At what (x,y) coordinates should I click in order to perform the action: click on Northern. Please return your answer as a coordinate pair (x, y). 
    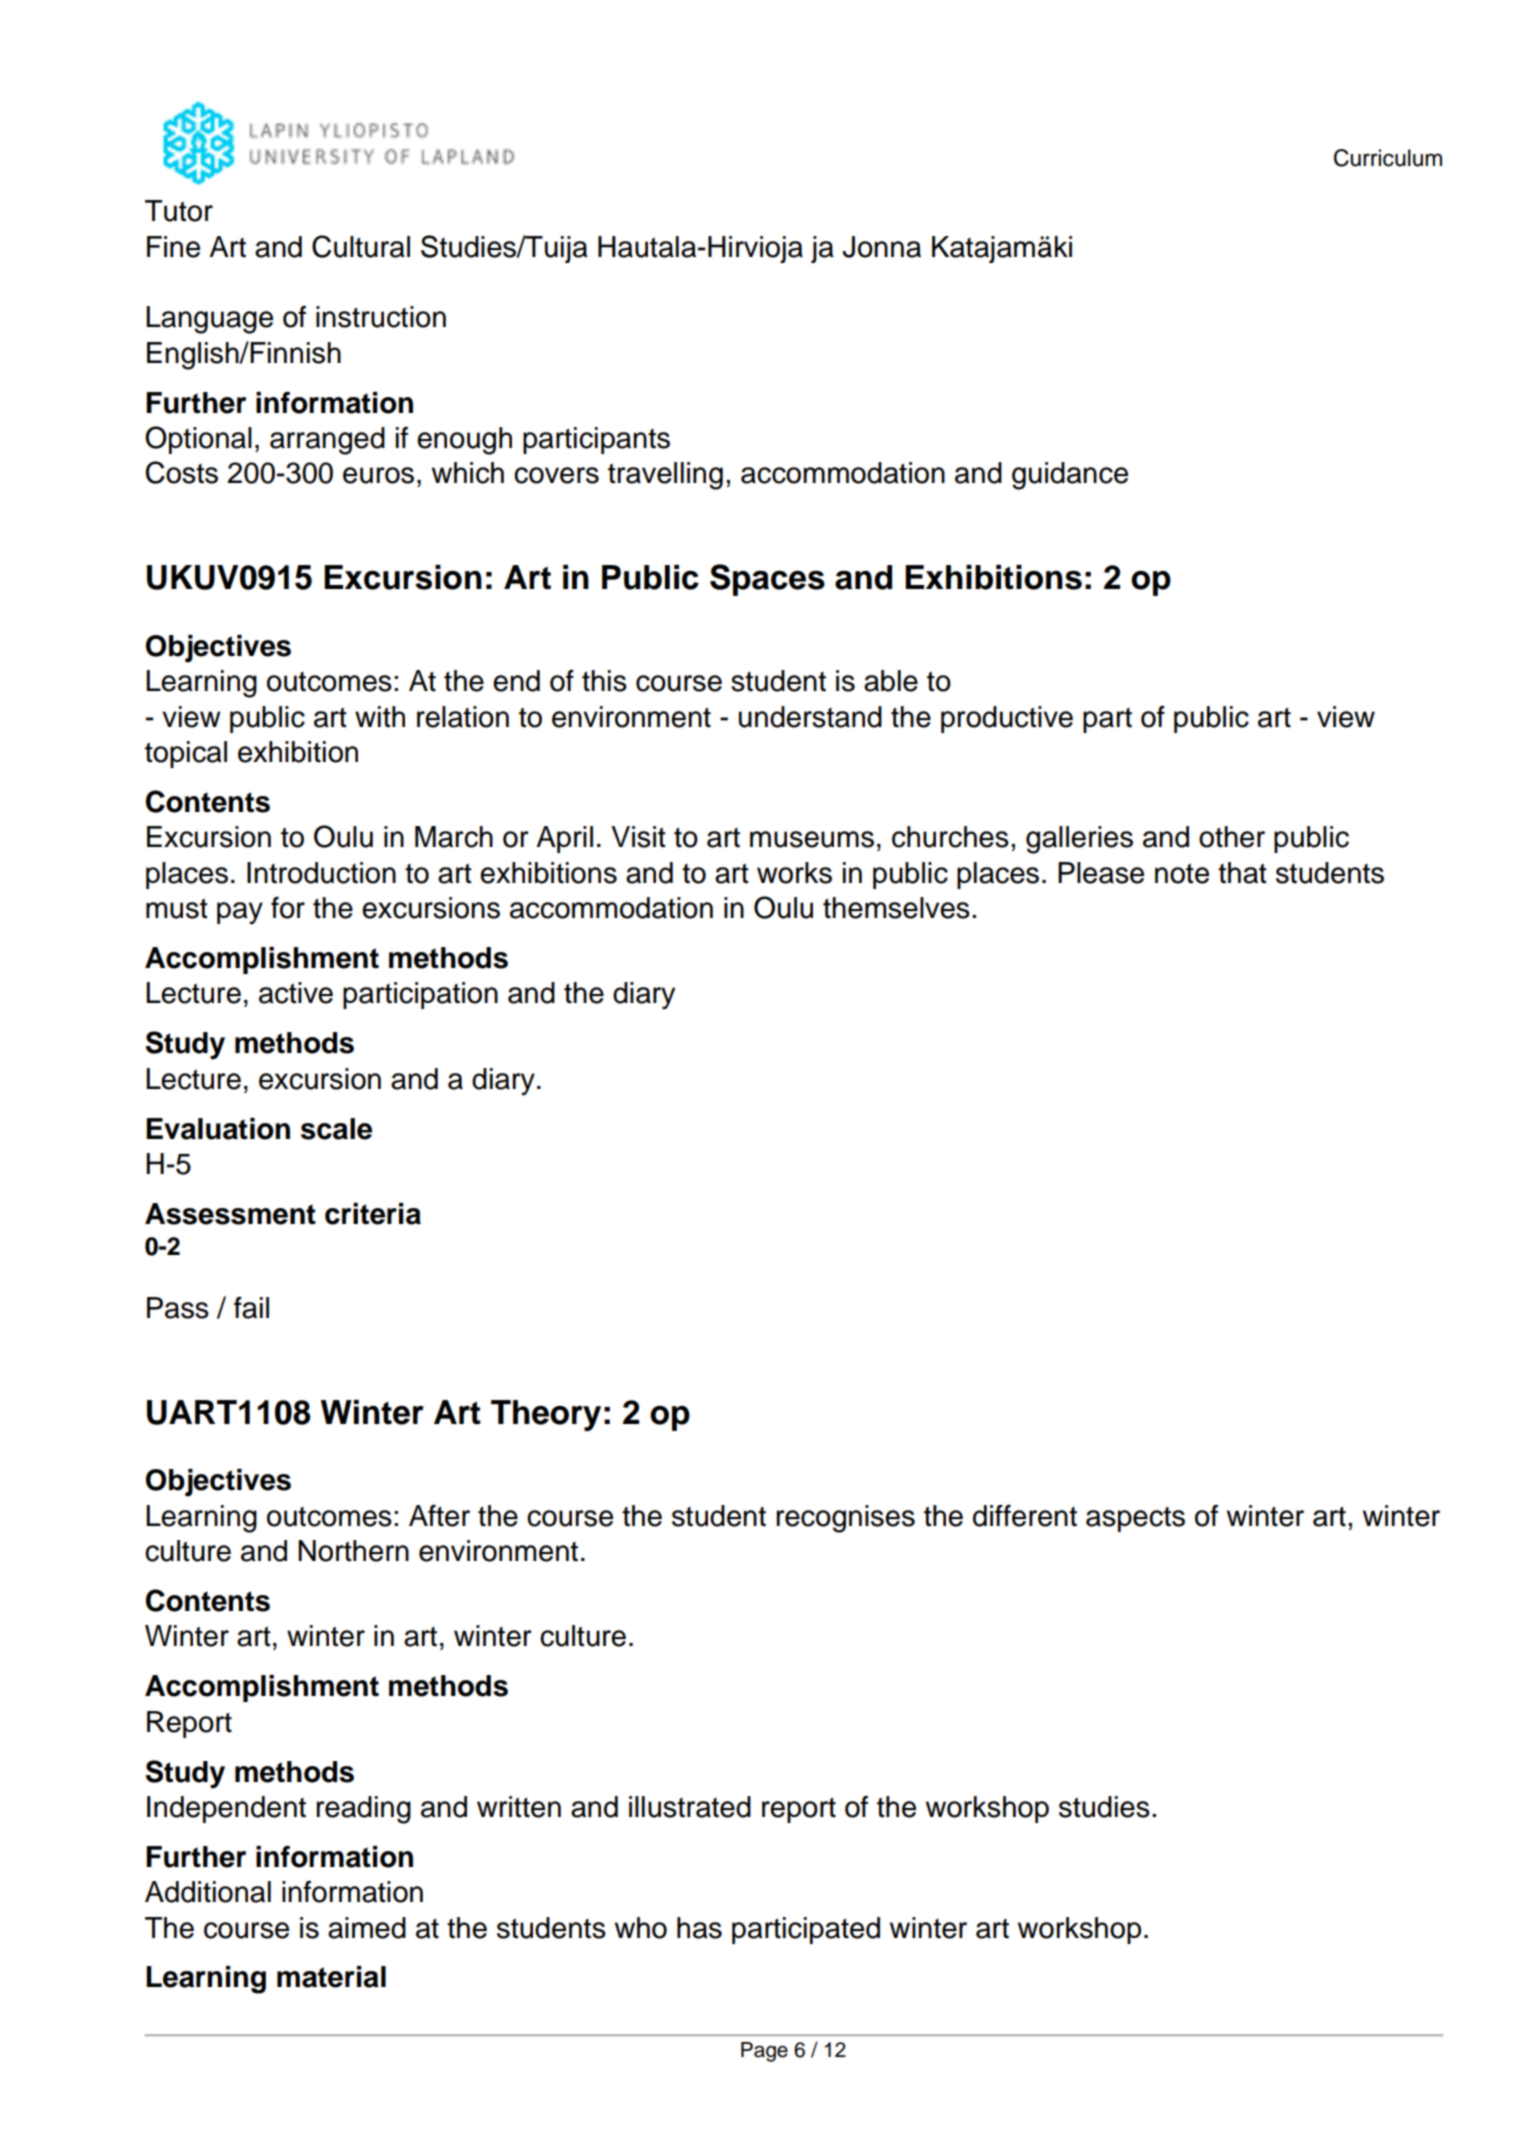
    Looking at the image, I should click on (353, 1551).
